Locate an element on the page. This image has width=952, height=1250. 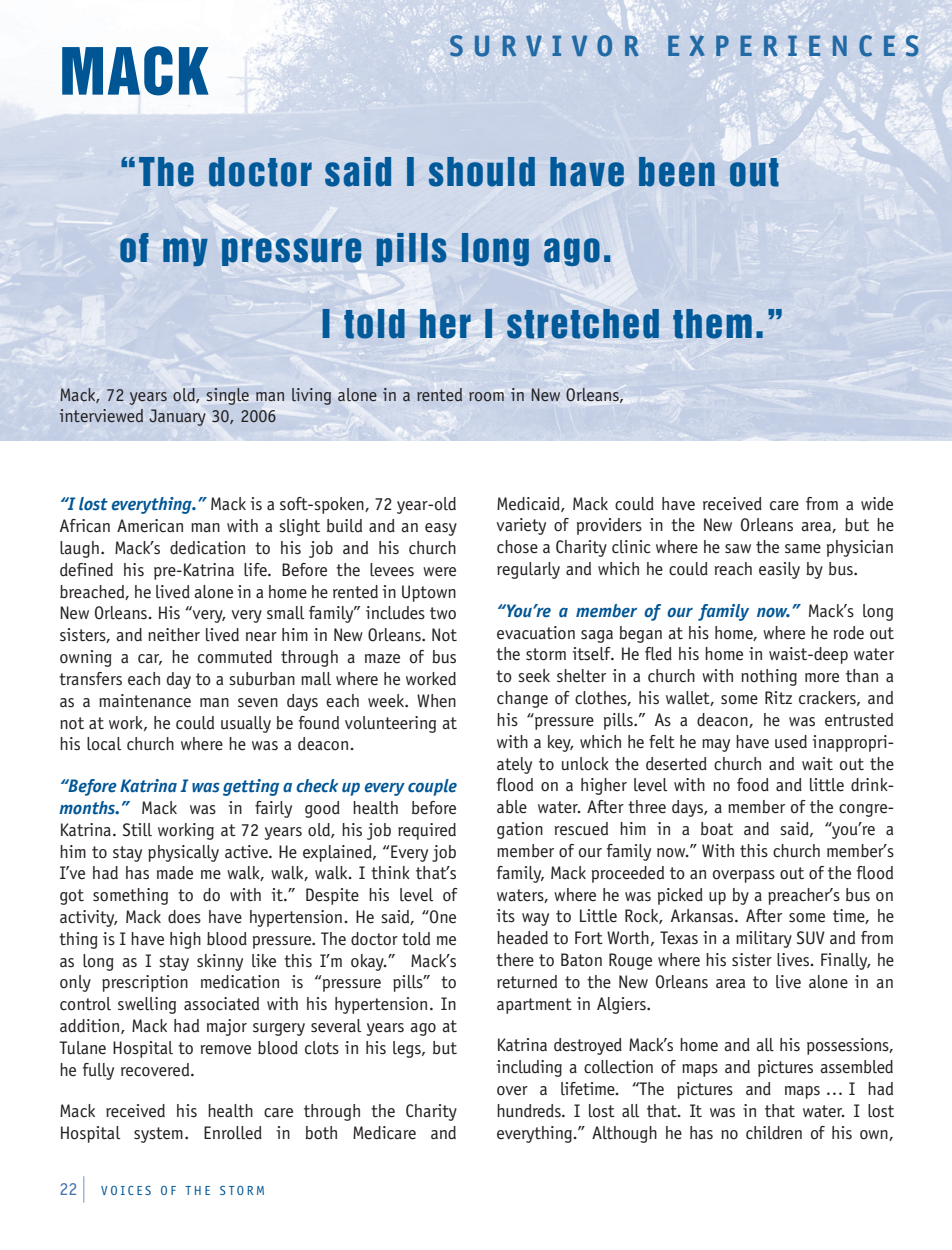
seek is located at coordinates (534, 676).
